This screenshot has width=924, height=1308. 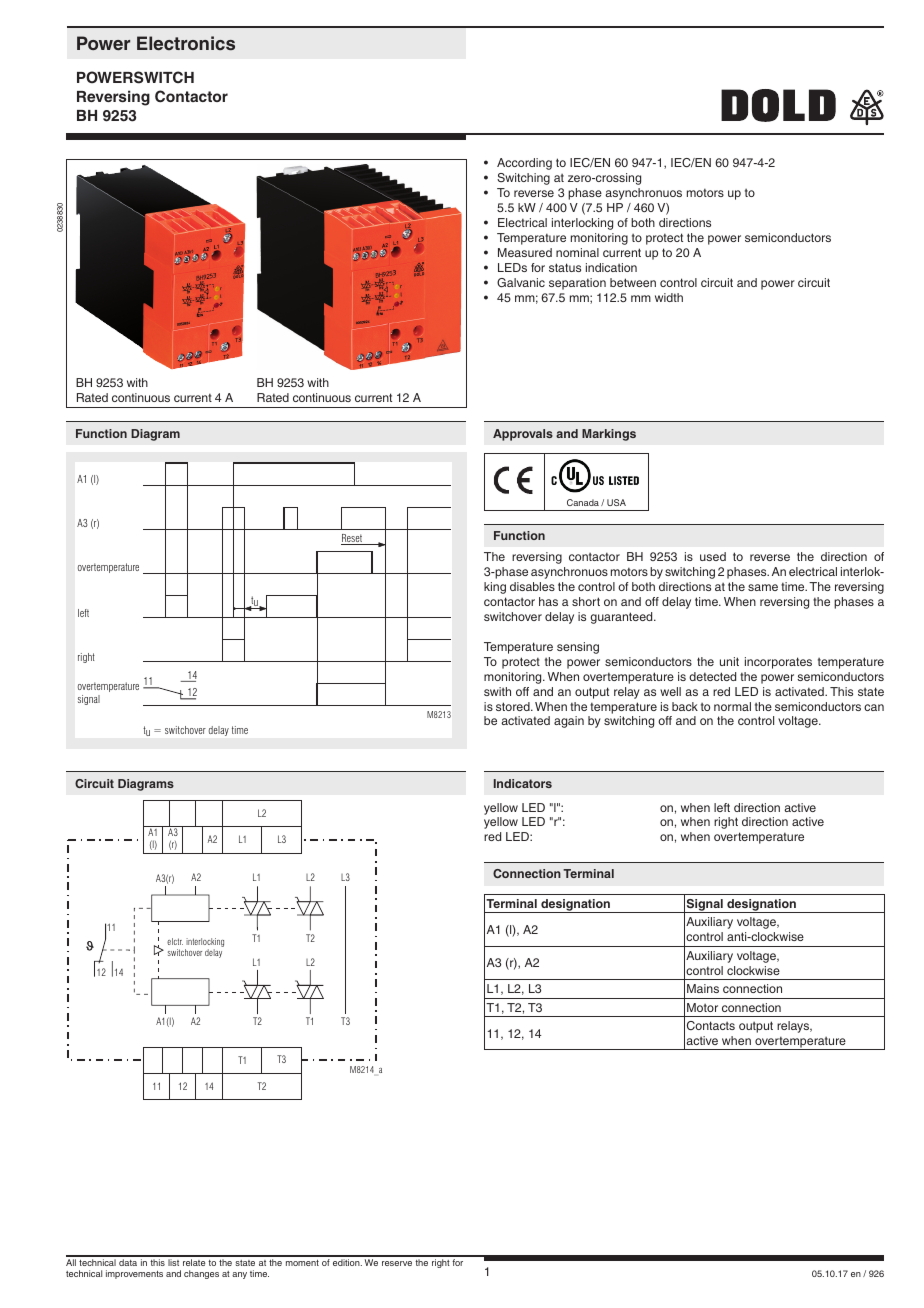 What do you see at coordinates (703, 988) in the screenshot?
I see `Mains` at bounding box center [703, 988].
